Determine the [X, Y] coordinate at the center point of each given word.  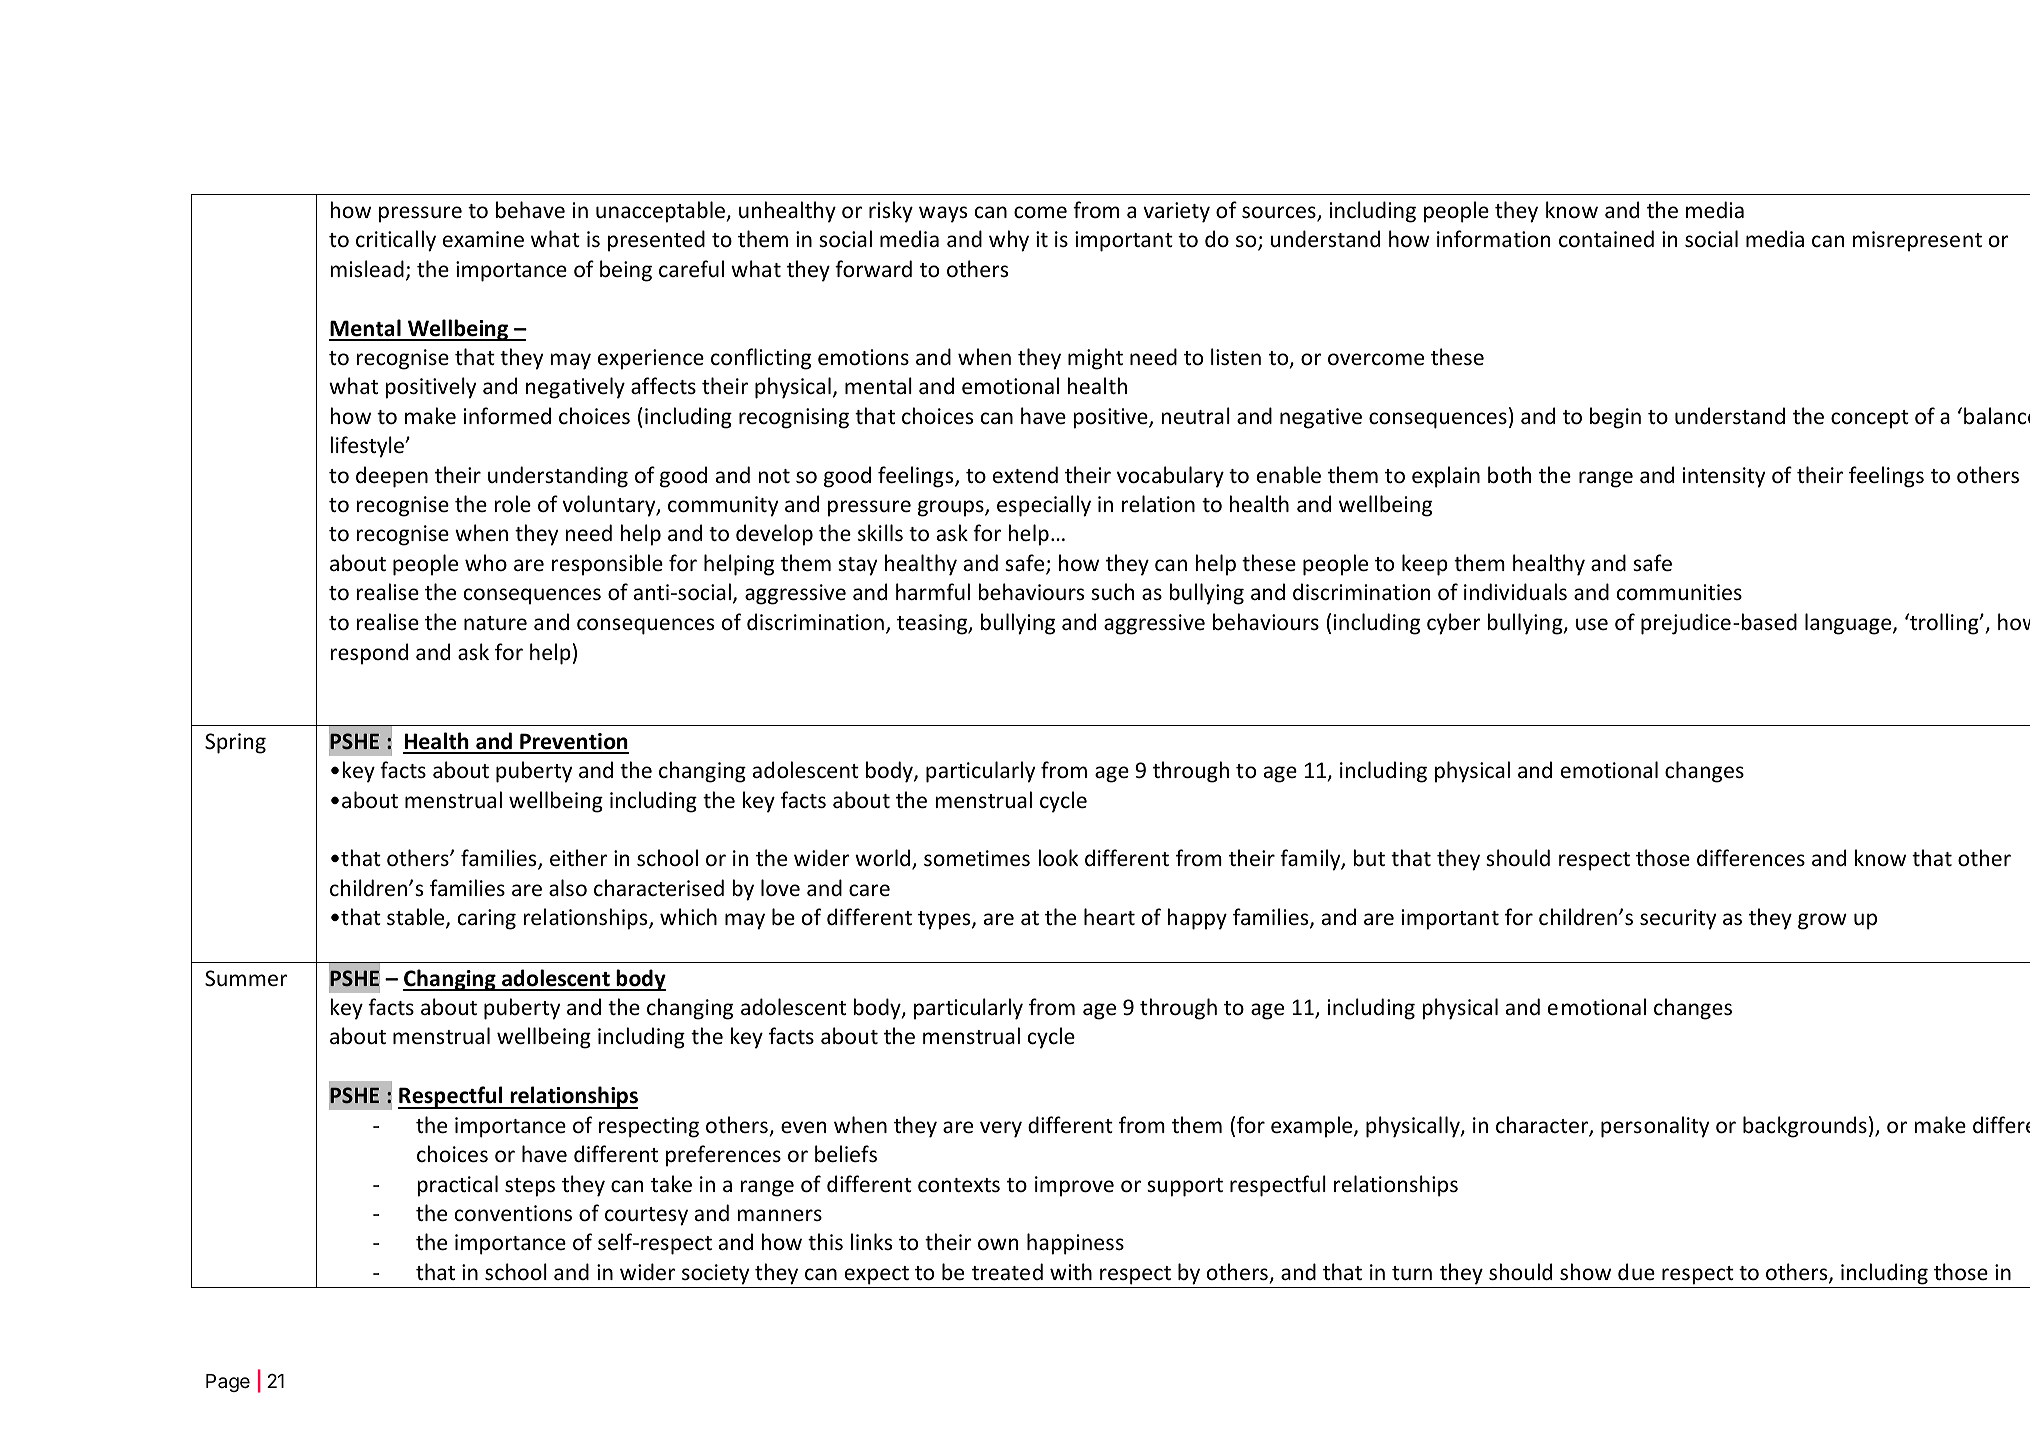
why [1009, 241]
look [1058, 858]
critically [396, 241]
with [1071, 1271]
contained [1606, 239]
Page [228, 1383]
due [1636, 1271]
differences [1751, 858]
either [578, 858]
